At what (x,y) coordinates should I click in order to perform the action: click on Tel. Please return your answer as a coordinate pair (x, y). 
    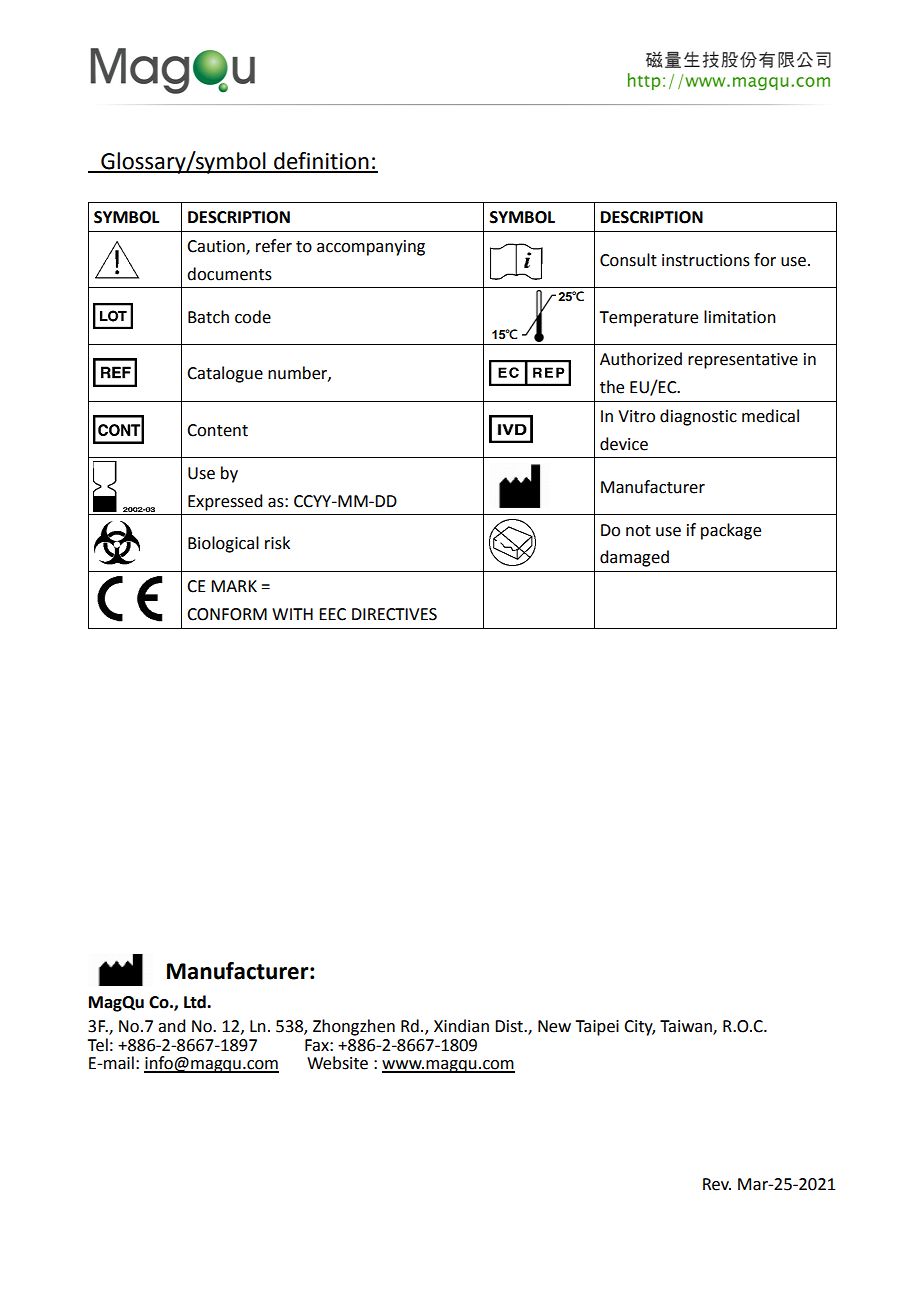
    Looking at the image, I should click on (97, 1045).
